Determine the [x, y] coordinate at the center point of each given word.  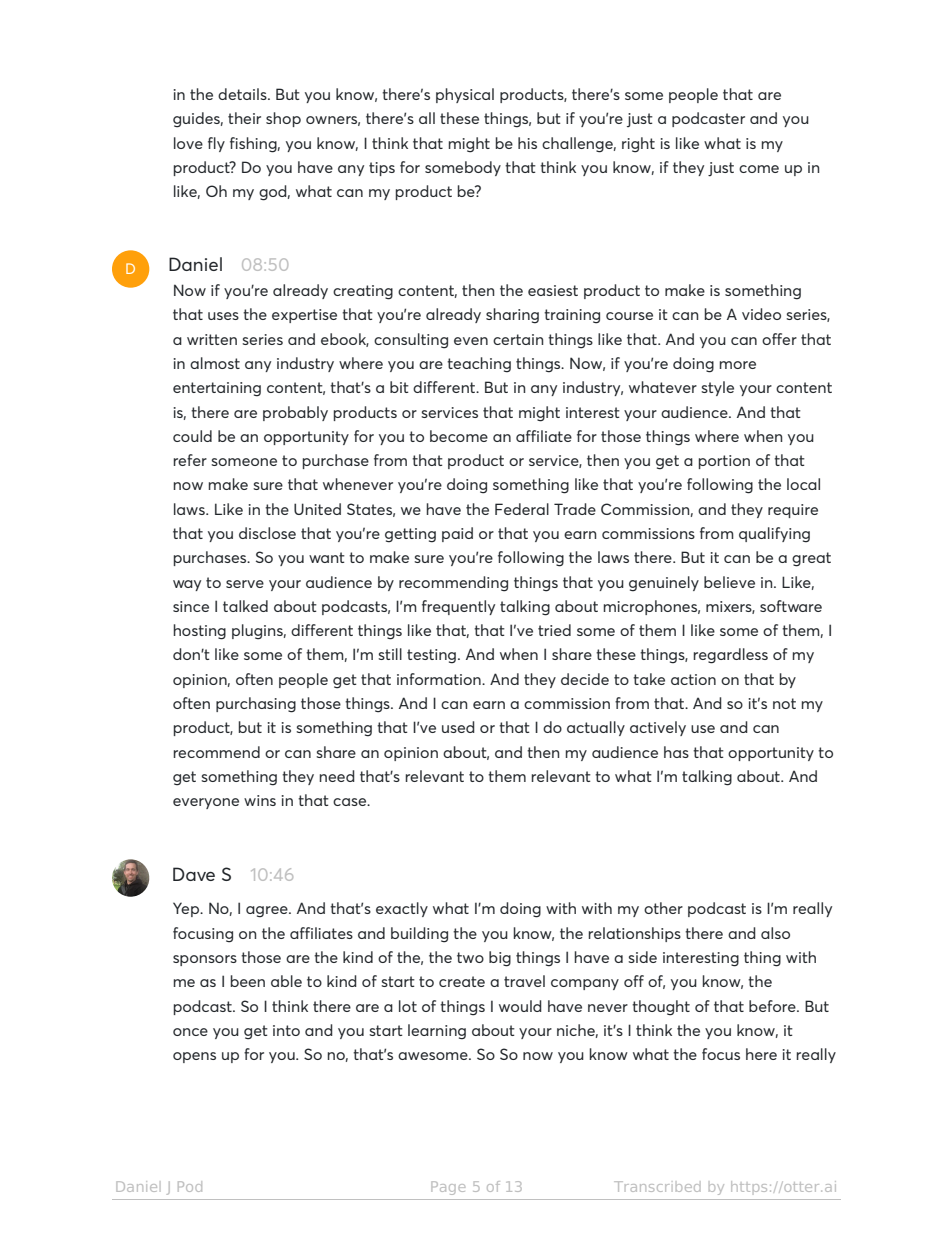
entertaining [217, 389]
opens [194, 1057]
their [244, 118]
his [527, 143]
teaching [479, 365]
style [717, 388]
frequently [458, 607]
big [500, 959]
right [638, 145]
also [775, 933]
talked [245, 606]
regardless [730, 656]
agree [268, 912]
